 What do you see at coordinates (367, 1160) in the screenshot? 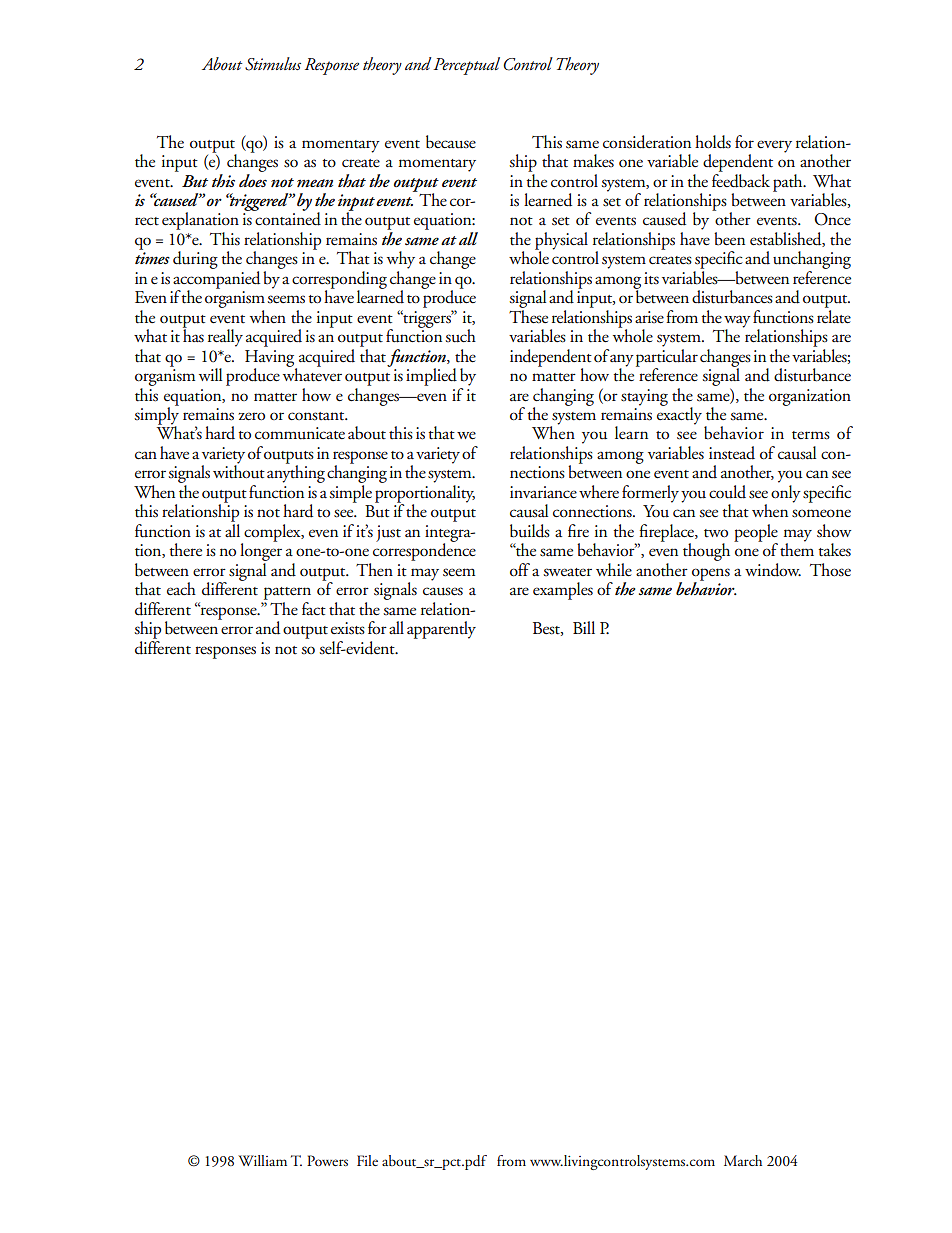
I see `File` at bounding box center [367, 1160].
